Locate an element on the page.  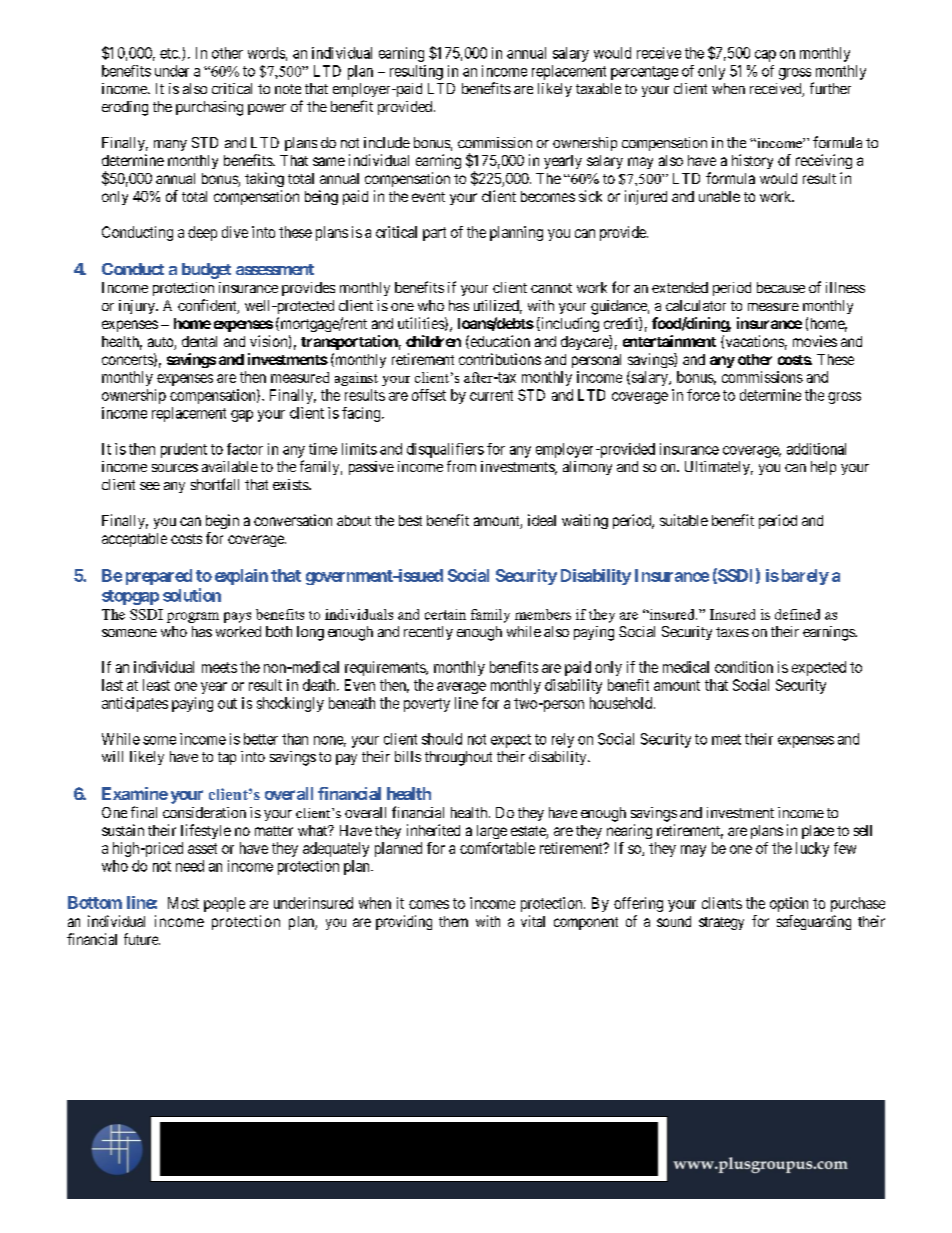
contributions is located at coordinates (500, 359).
